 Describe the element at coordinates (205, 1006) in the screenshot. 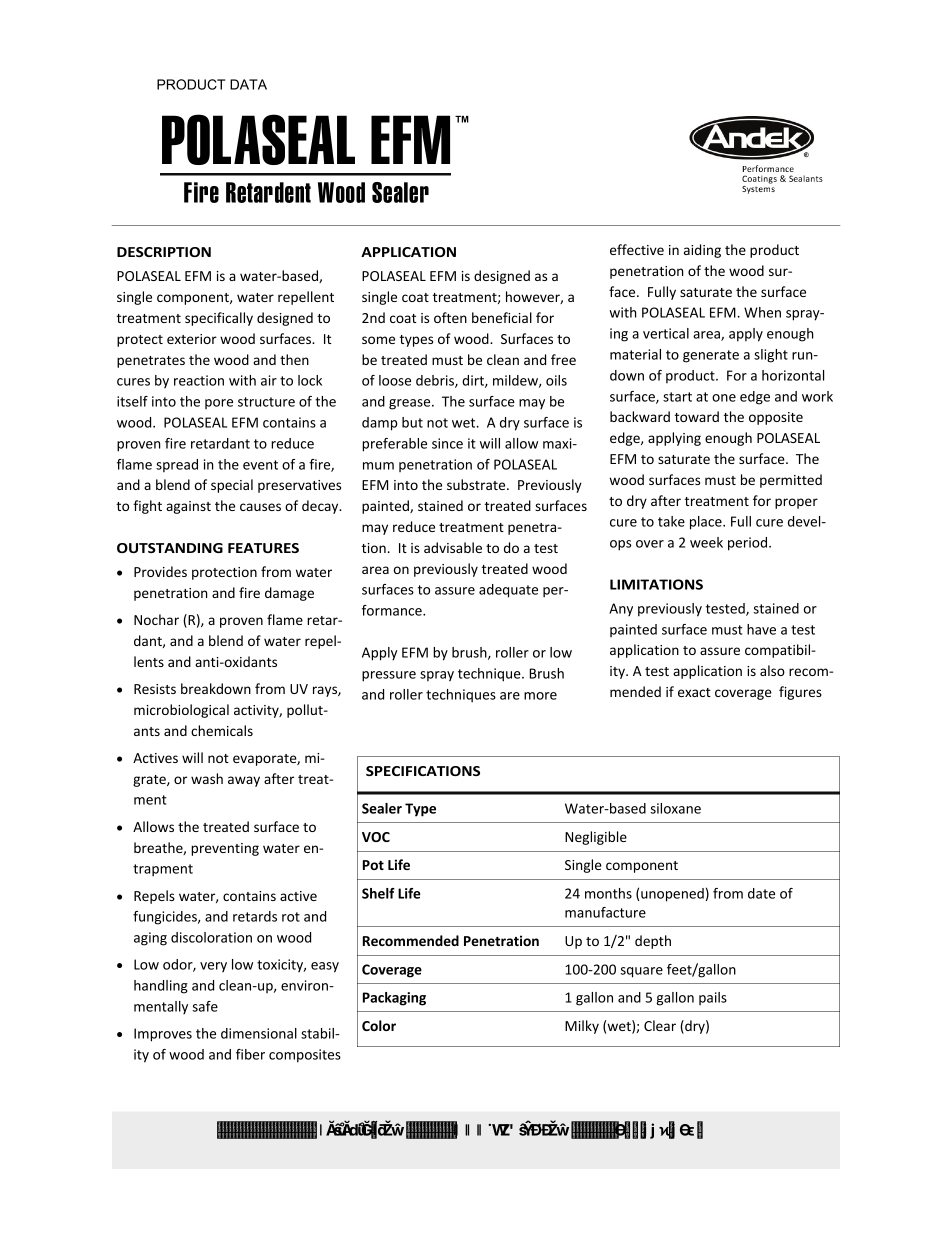

I see `safe` at that location.
